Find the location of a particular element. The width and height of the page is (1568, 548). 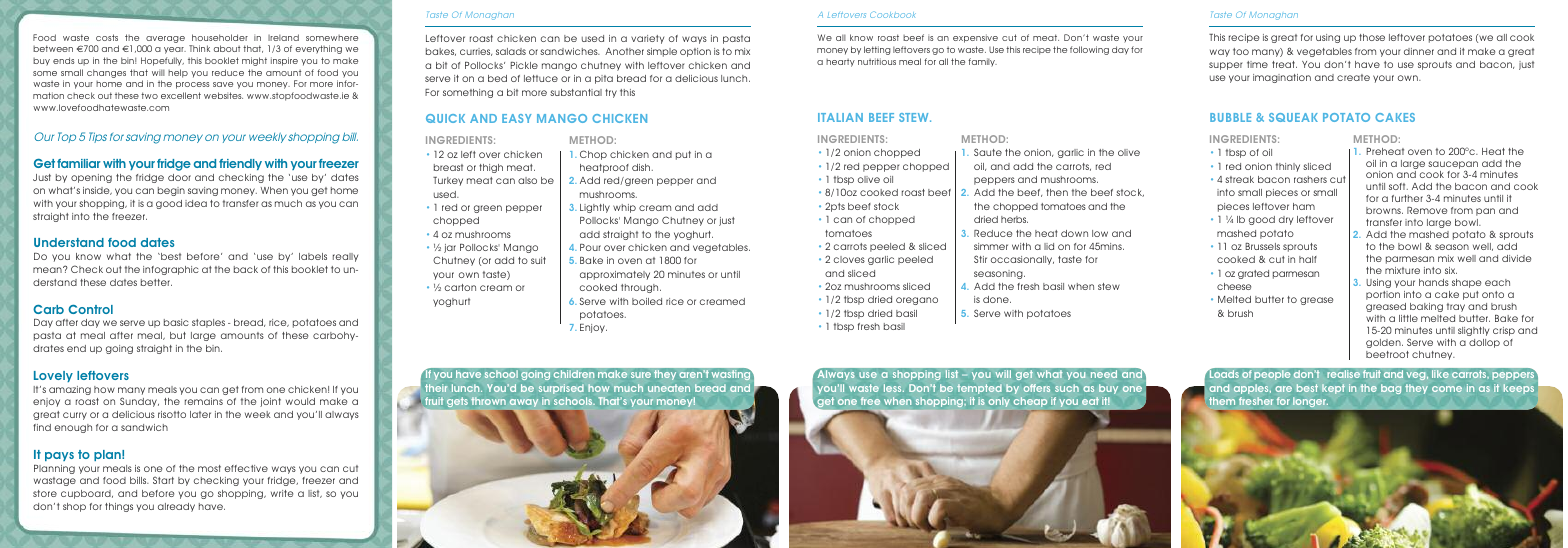

whip is located at coordinates (624, 208).
